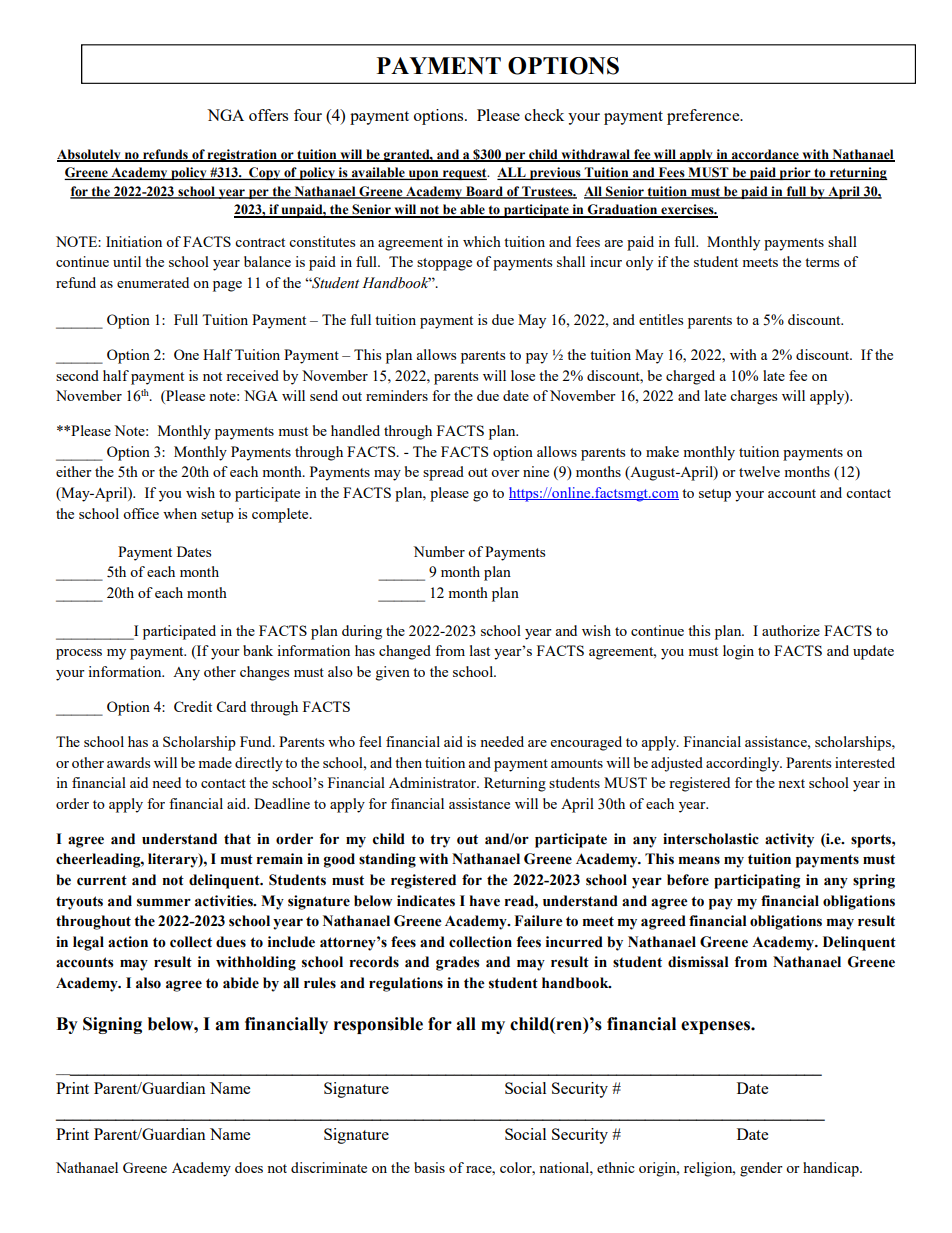 This page has width=952, height=1233. I want to click on accordance, so click(765, 155).
